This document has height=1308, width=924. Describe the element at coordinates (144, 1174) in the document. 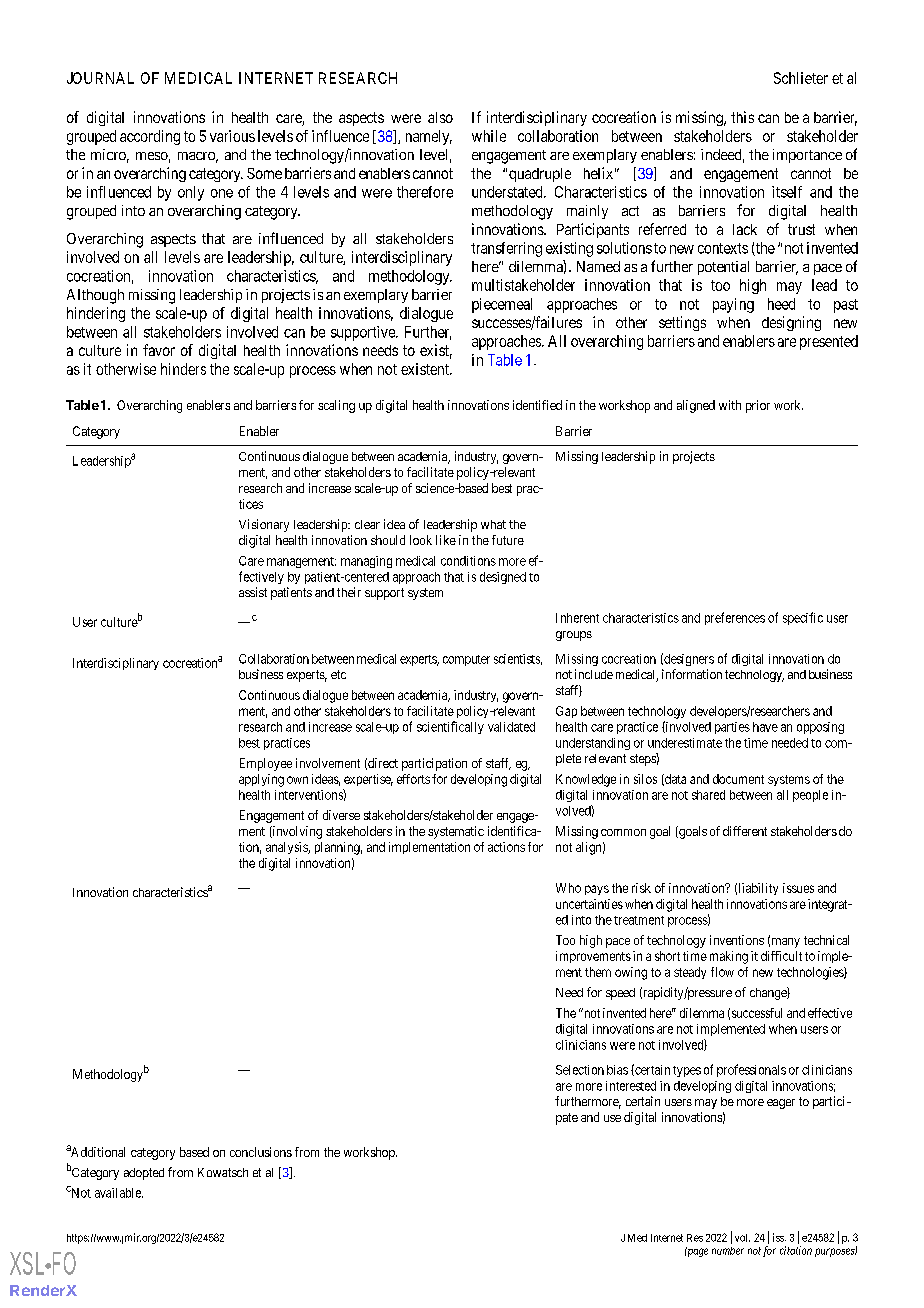

I see `adopted` at that location.
